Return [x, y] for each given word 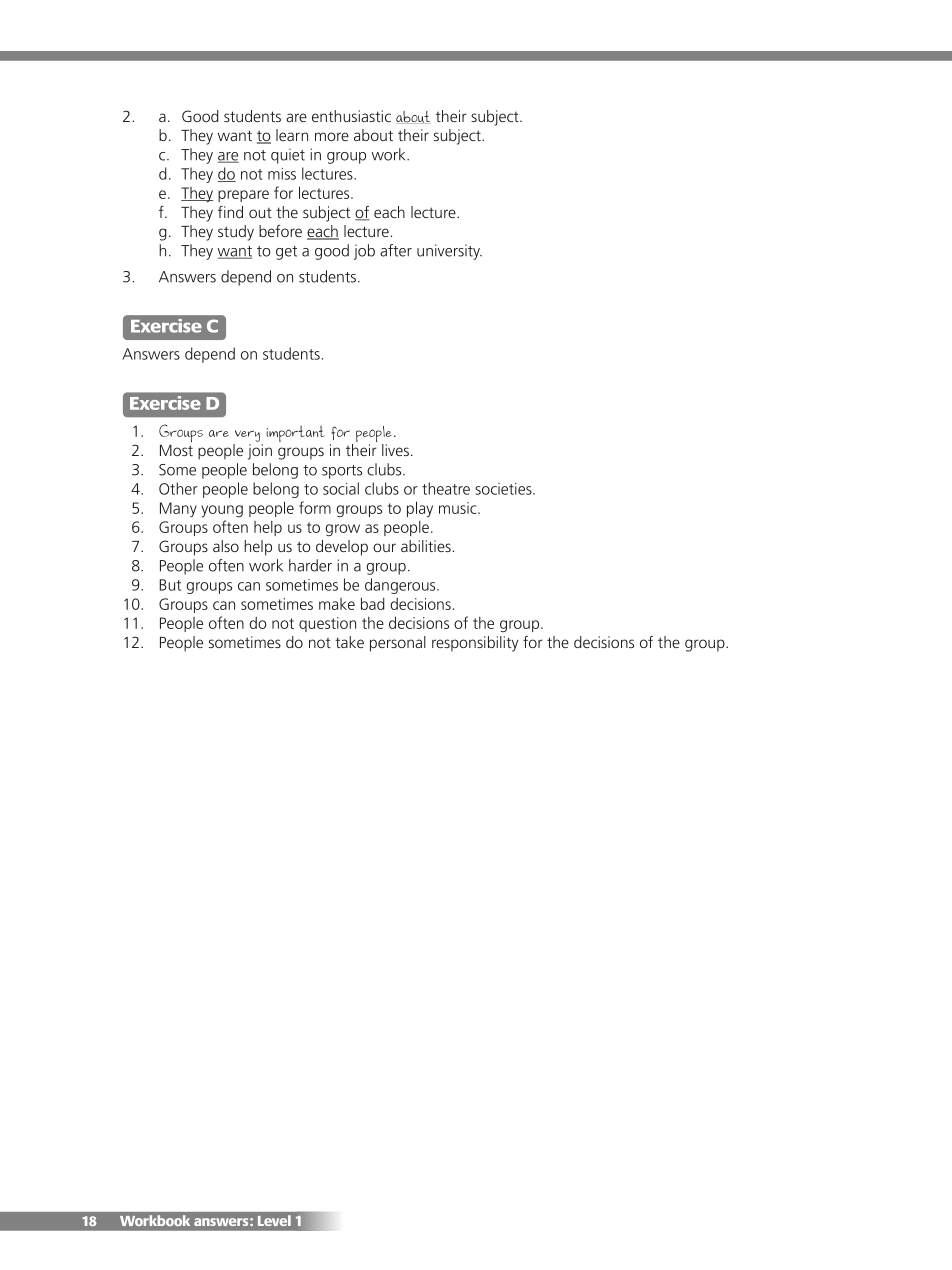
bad [373, 603]
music [459, 508]
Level [274, 1220]
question [327, 624]
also [226, 546]
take [349, 642]
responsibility [475, 644]
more [332, 136]
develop [342, 548]
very [247, 436]
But [170, 585]
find [230, 212]
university [449, 252]
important [295, 433]
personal [398, 644]
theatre [446, 488]
